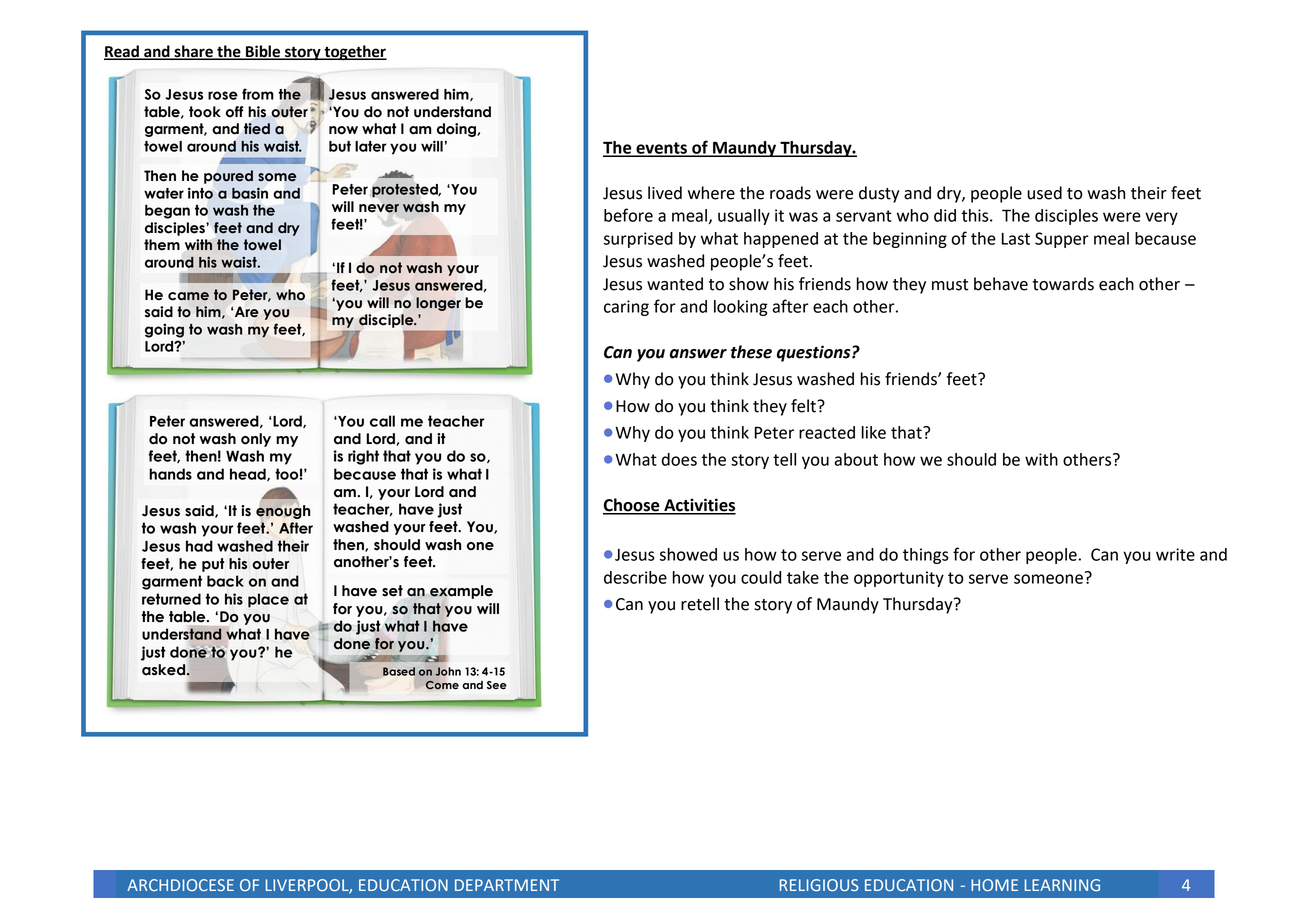  What do you see at coordinates (661, 149) in the page?
I see `events` at bounding box center [661, 149].
